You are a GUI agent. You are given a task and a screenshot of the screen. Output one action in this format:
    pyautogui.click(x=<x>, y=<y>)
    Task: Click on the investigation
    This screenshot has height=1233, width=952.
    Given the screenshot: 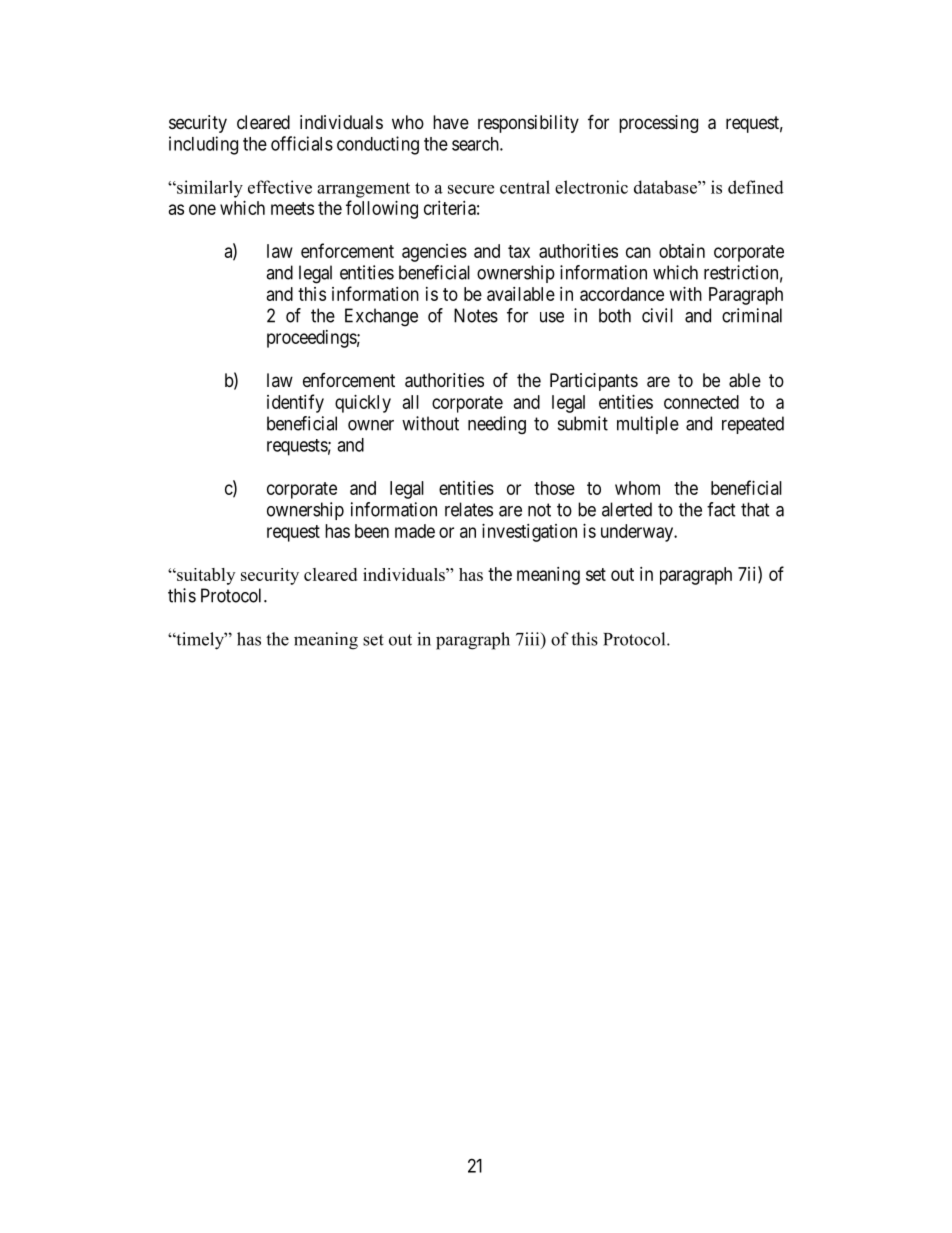 What is the action you would take?
    pyautogui.click(x=529, y=533)
